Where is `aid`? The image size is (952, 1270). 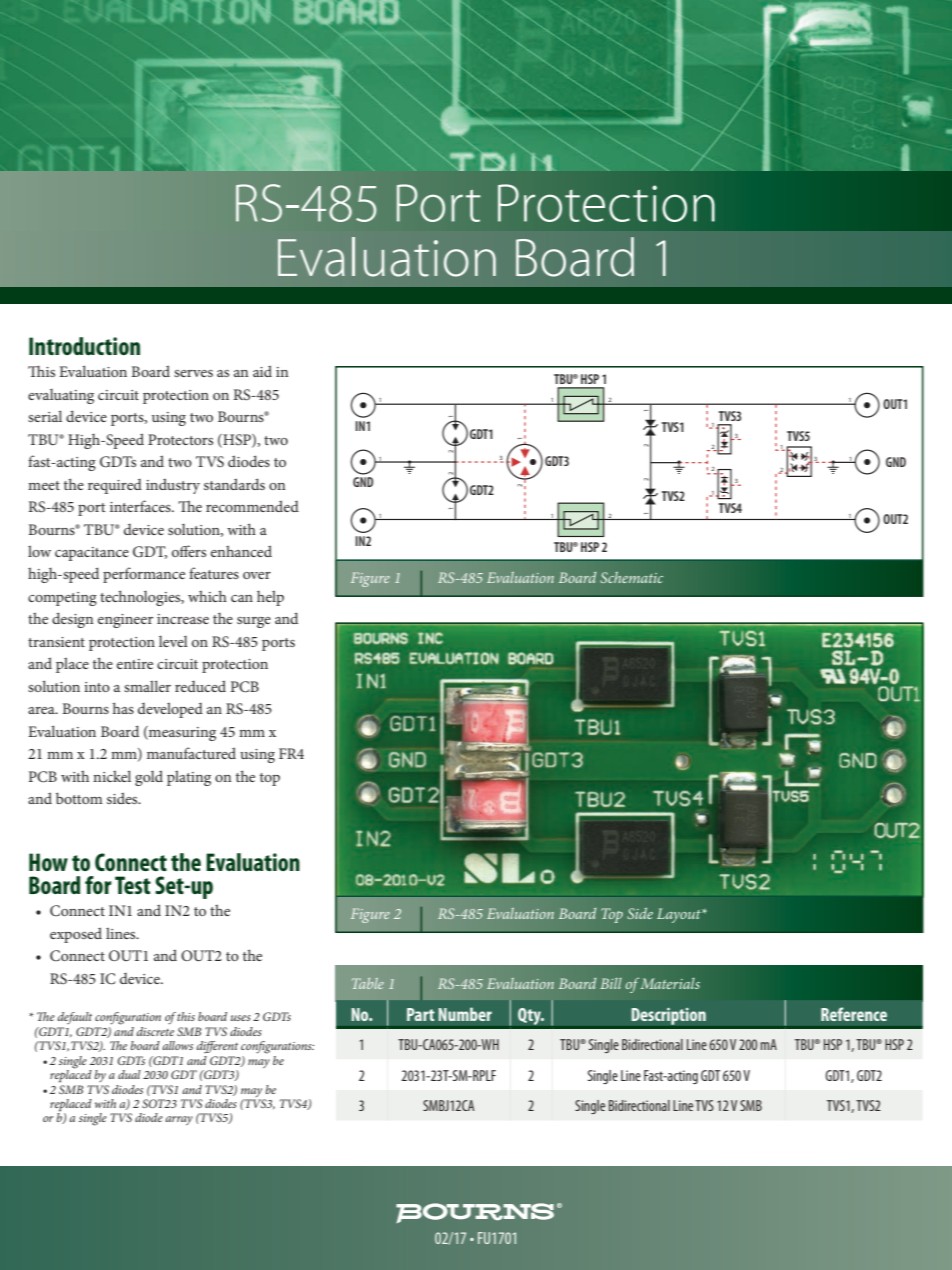 aid is located at coordinates (262, 371).
